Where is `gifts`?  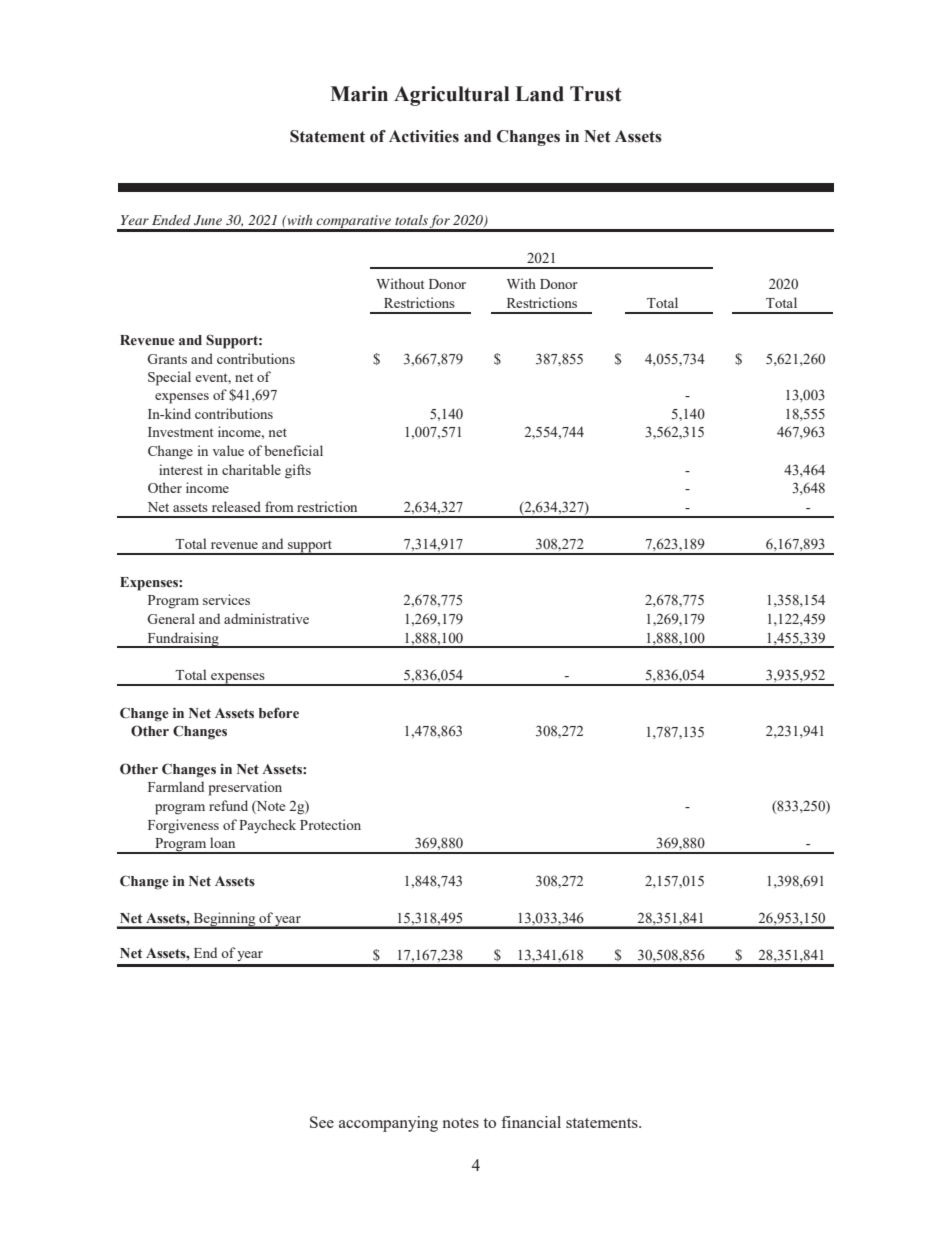
gifts is located at coordinates (298, 471).
